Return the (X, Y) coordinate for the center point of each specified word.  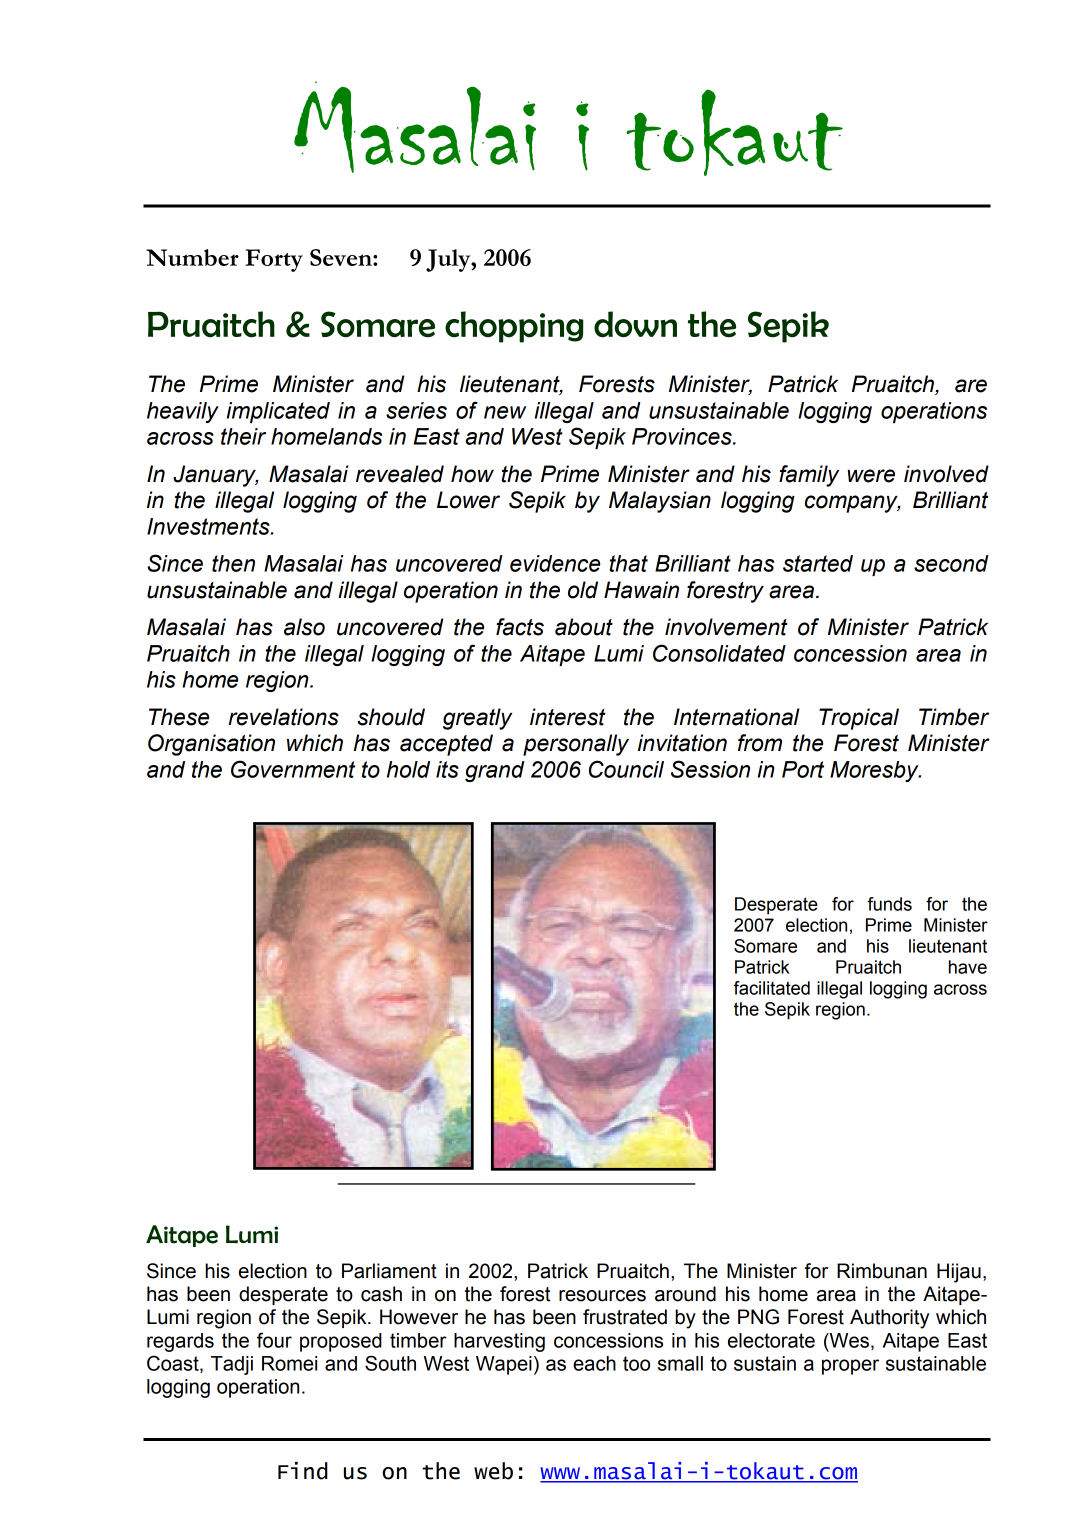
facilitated (772, 988)
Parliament (389, 1271)
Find (303, 1471)
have (968, 967)
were (871, 476)
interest (568, 717)
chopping (514, 327)
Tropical (859, 719)
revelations (284, 717)
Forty (274, 260)
